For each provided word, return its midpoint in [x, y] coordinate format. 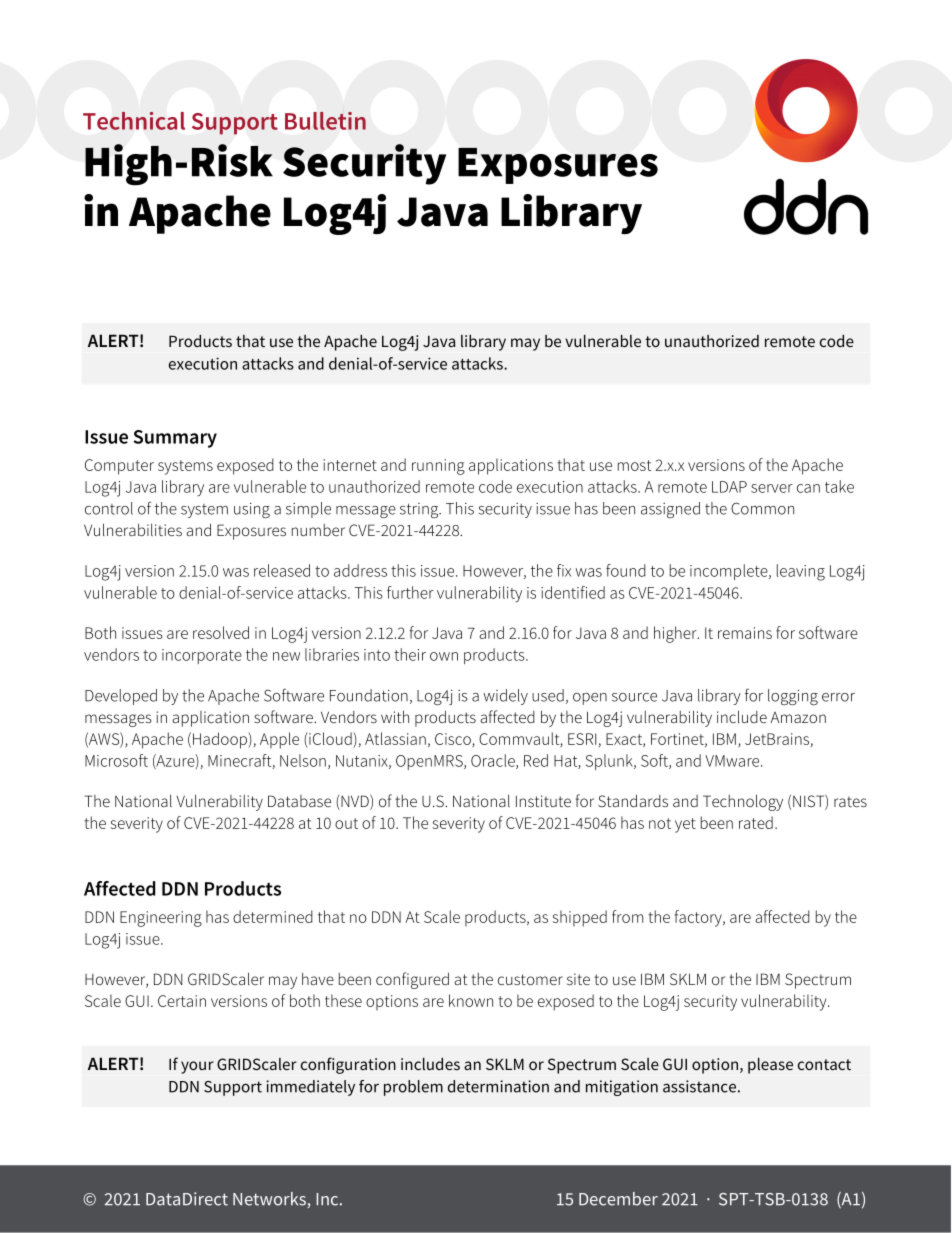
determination [498, 1086]
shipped [580, 918]
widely [505, 697]
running [438, 467]
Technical [134, 121]
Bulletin [325, 121]
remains [745, 633]
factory [699, 918]
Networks [270, 1200]
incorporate [202, 656]
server [772, 488]
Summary [175, 439]
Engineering [161, 919]
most [635, 465]
